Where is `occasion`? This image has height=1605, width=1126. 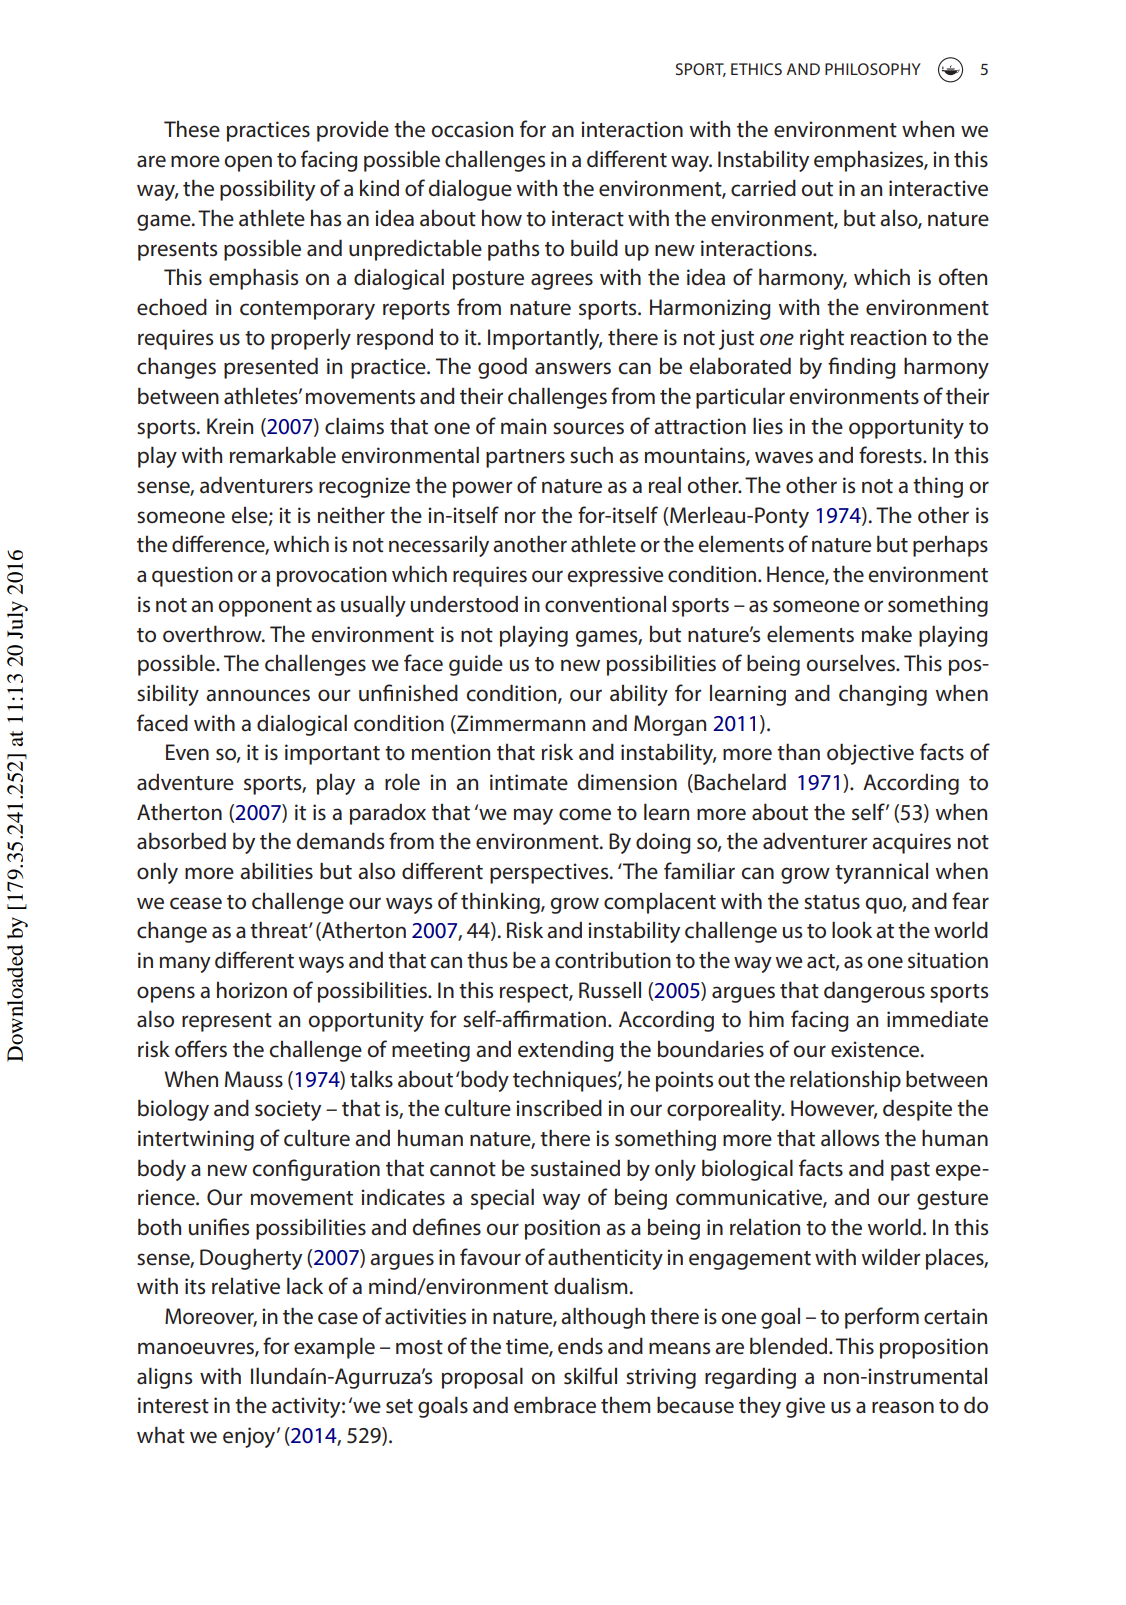 occasion is located at coordinates (472, 129).
